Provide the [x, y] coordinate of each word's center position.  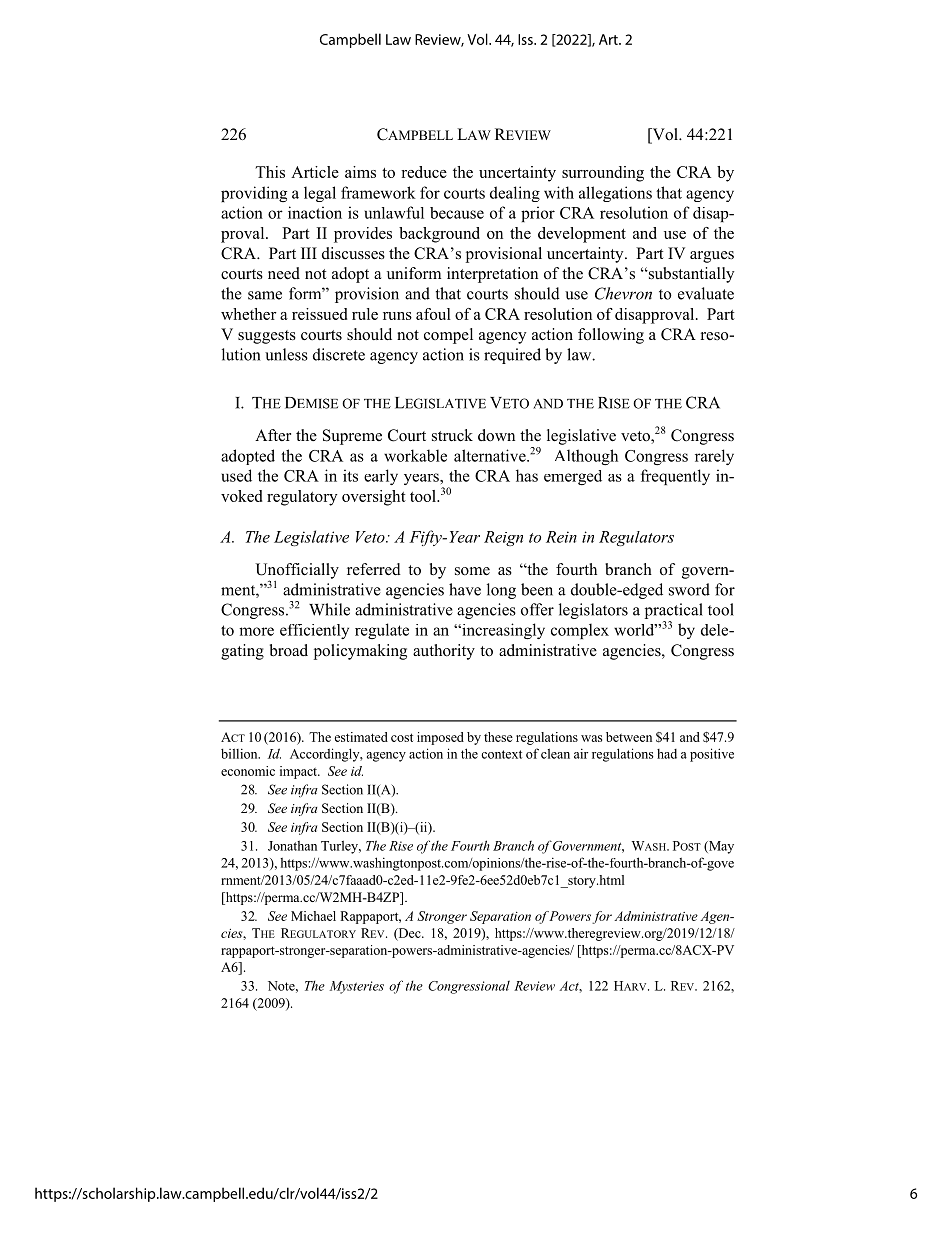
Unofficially [297, 572]
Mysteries [357, 987]
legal [320, 194]
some [472, 571]
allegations [615, 194]
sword [689, 589]
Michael [313, 916]
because [457, 213]
